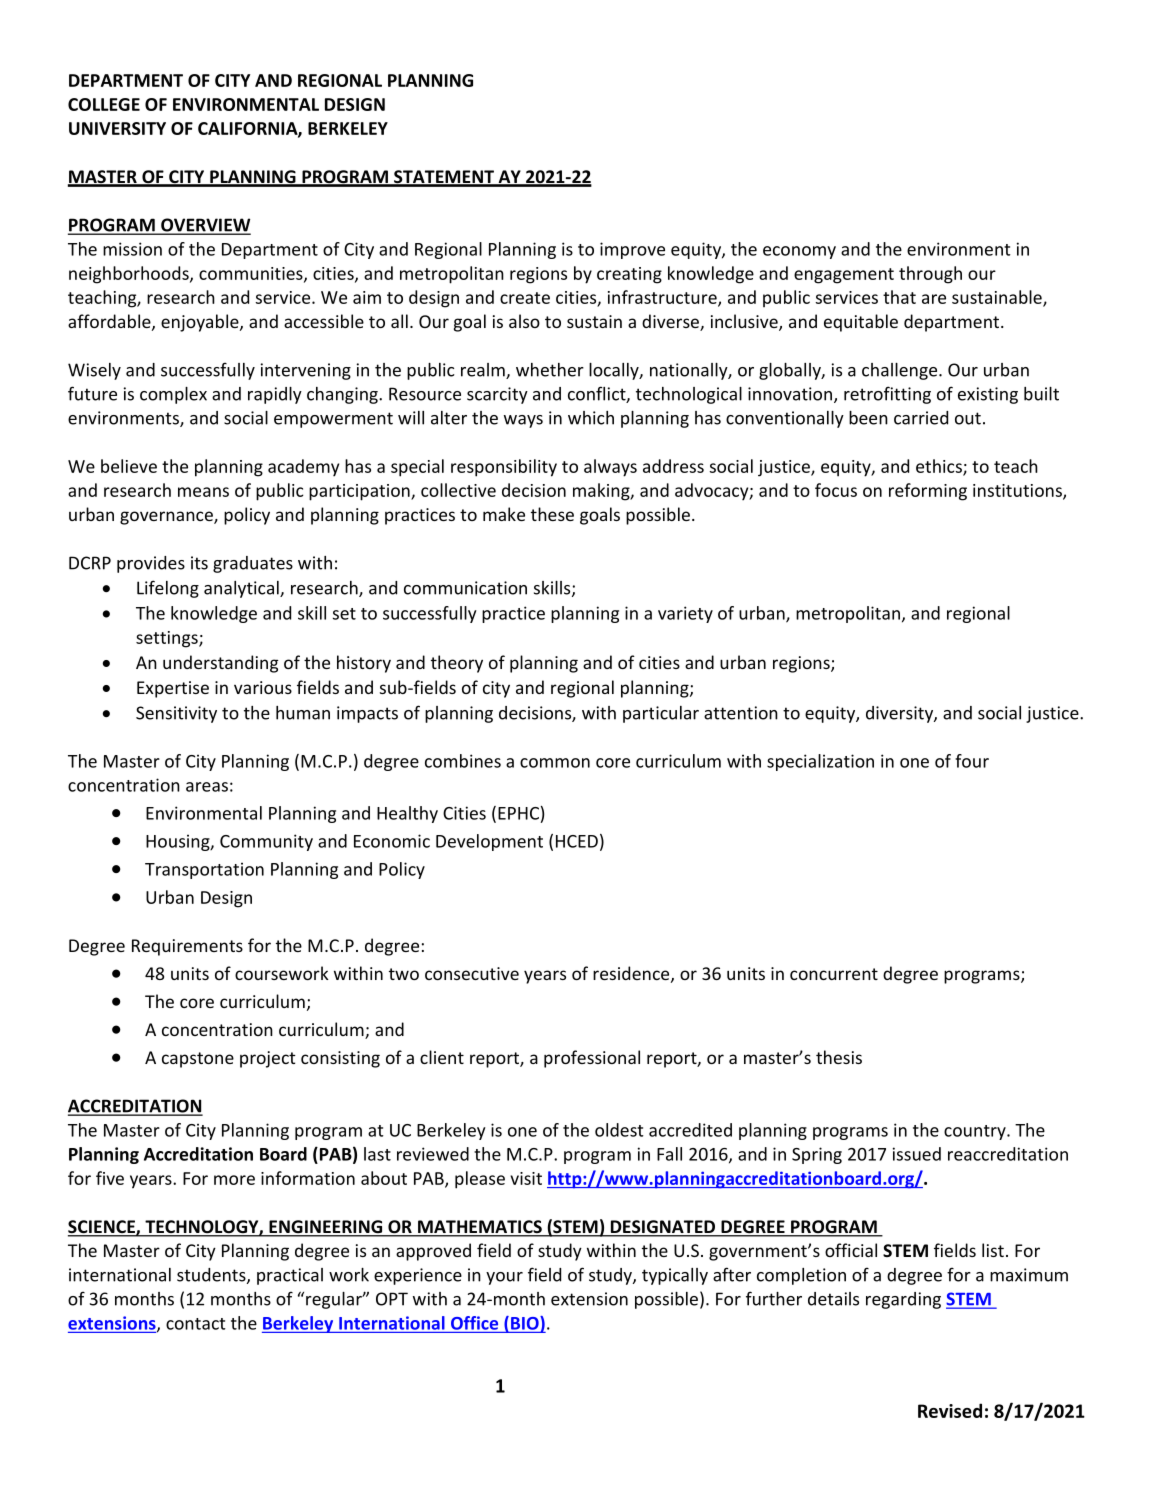 This image has width=1153, height=1491. I want to click on graduates, so click(253, 564).
